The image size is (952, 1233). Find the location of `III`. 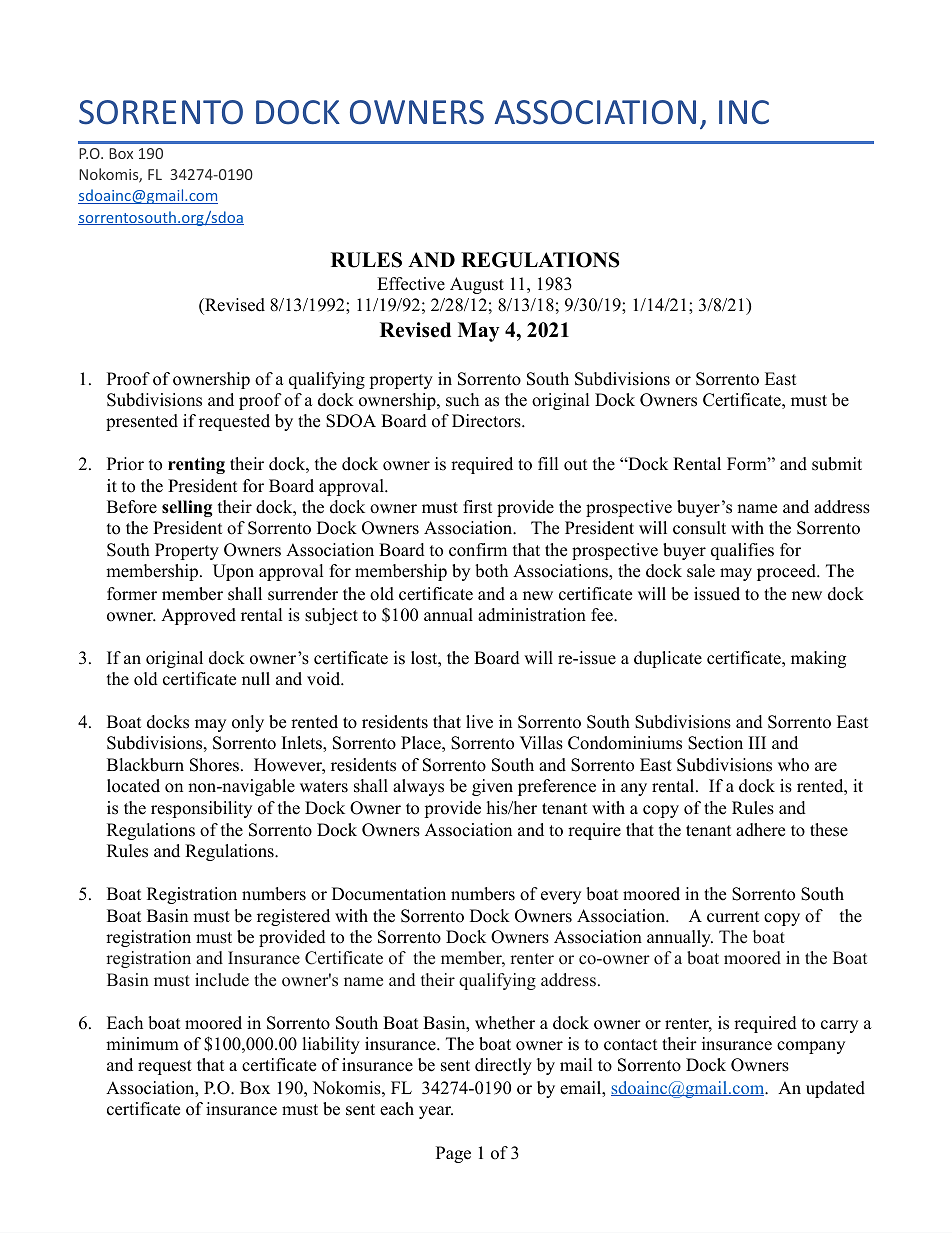

III is located at coordinates (757, 742).
